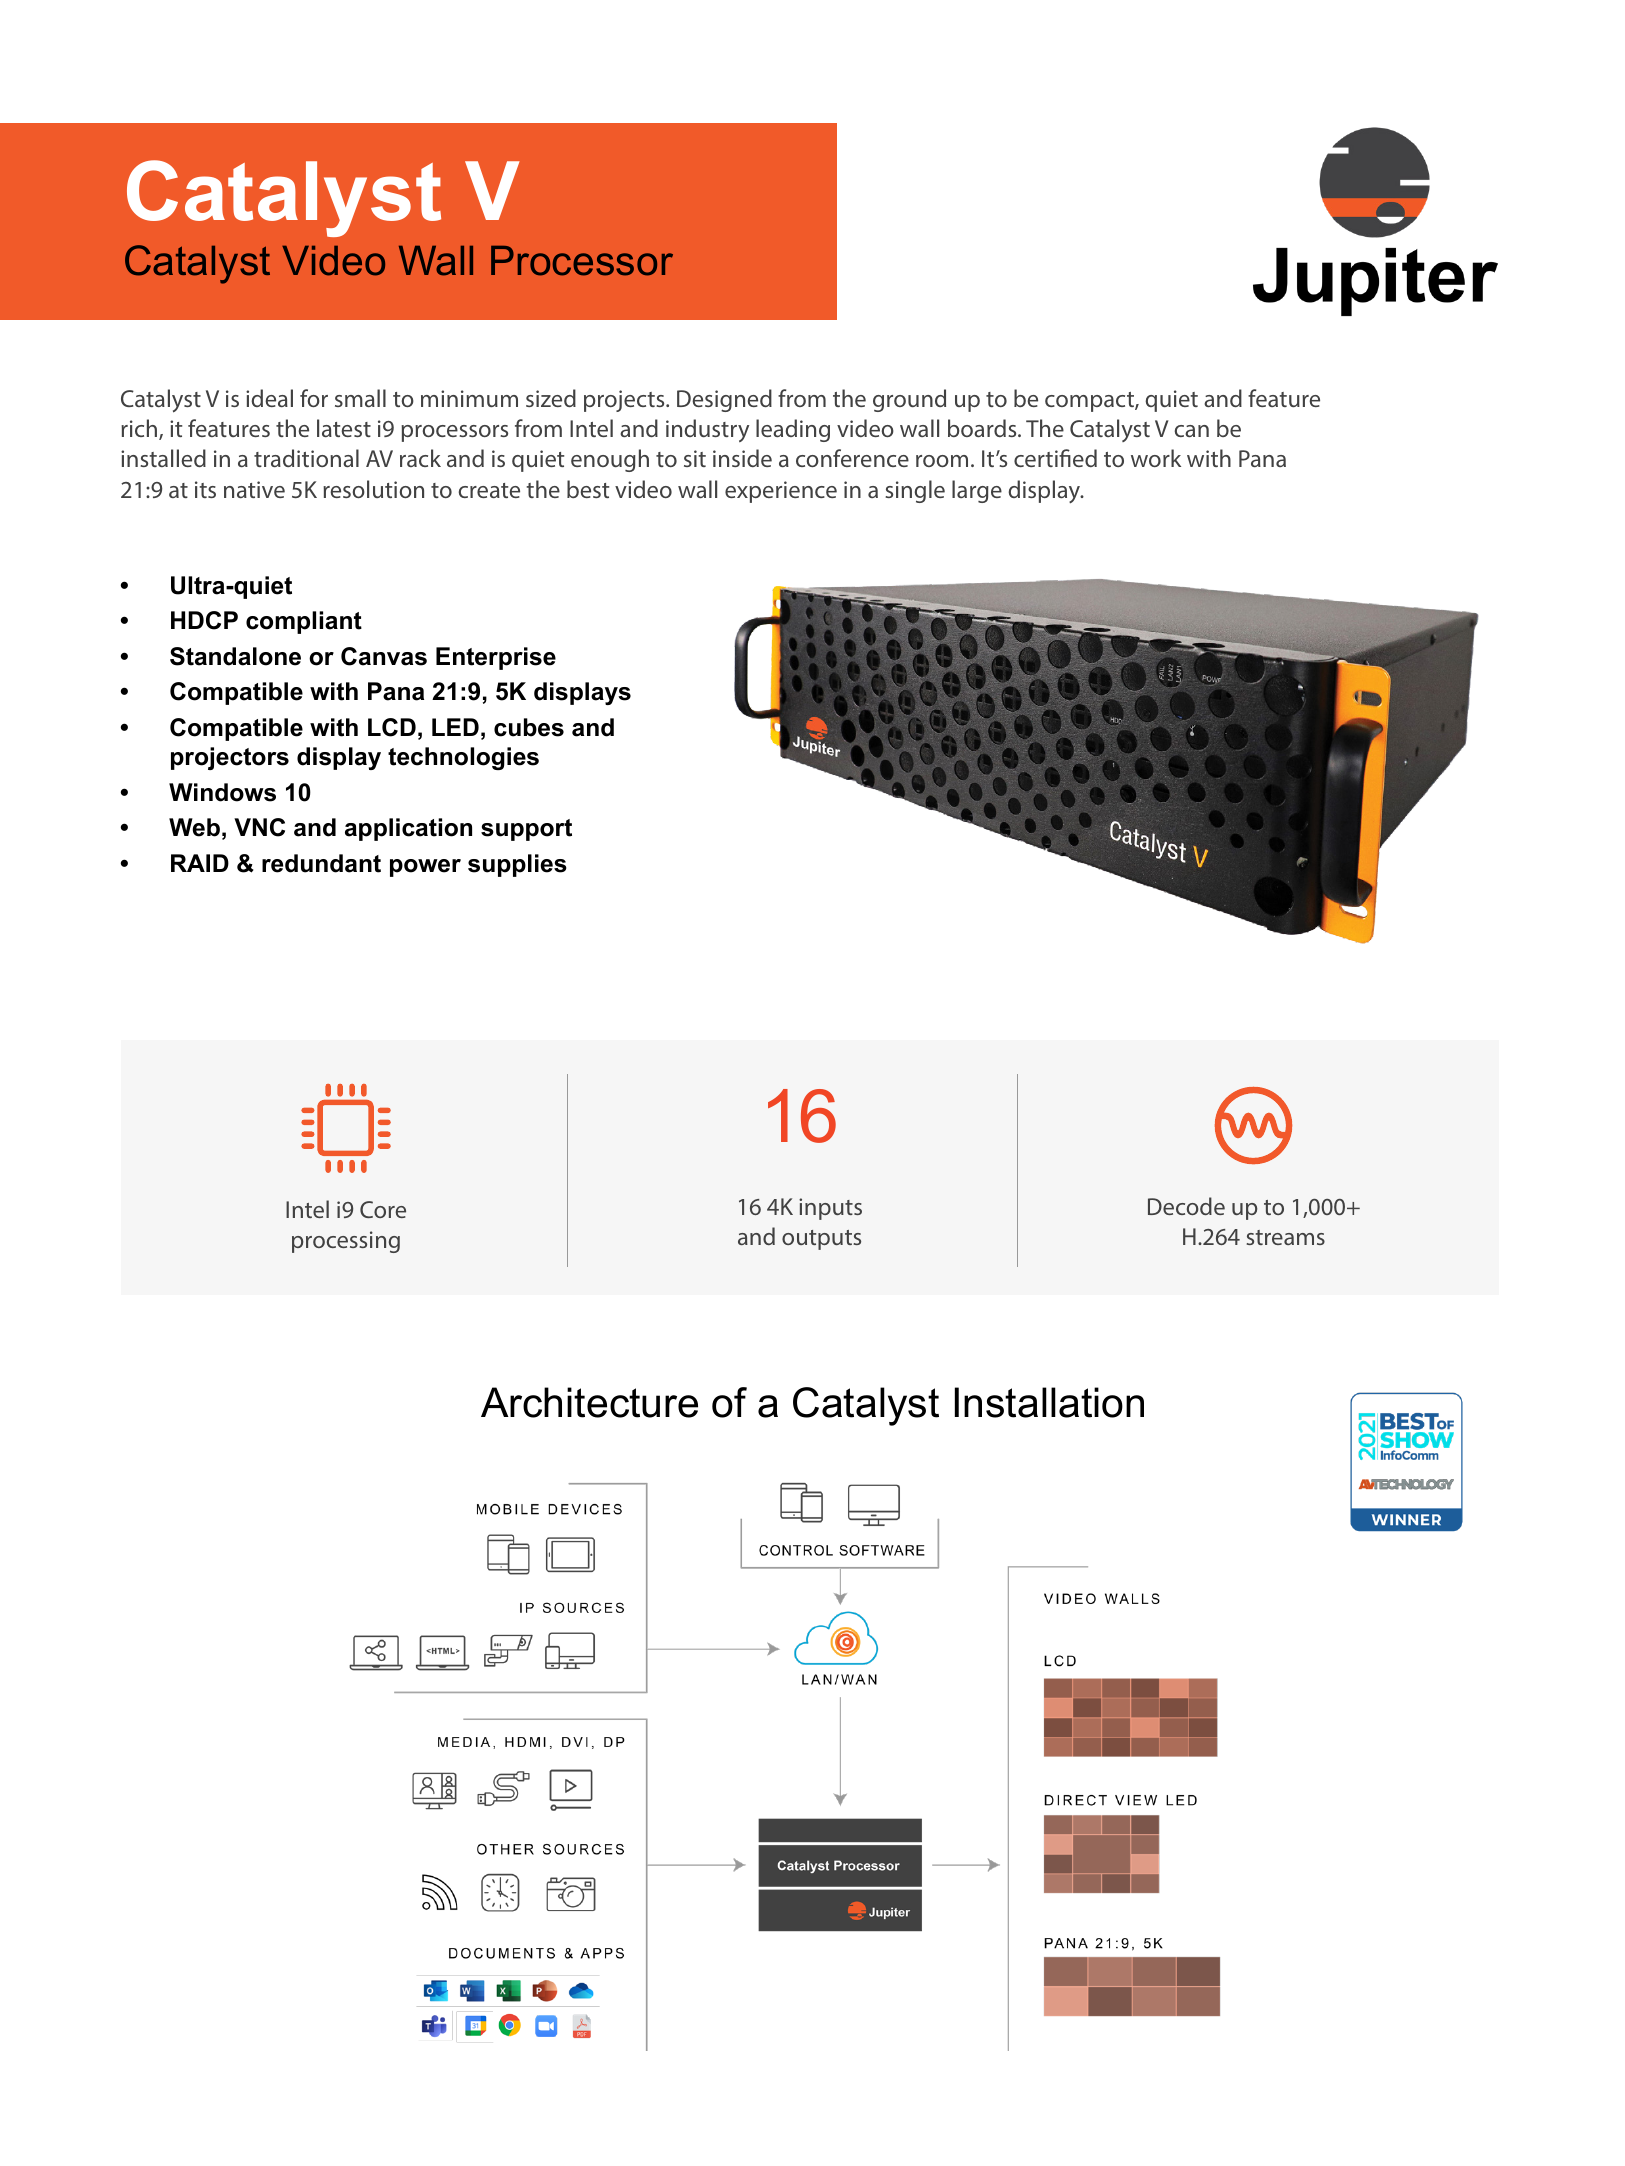 The height and width of the image is (2166, 1625). What do you see at coordinates (344, 428) in the image?
I see `latest` at bounding box center [344, 428].
